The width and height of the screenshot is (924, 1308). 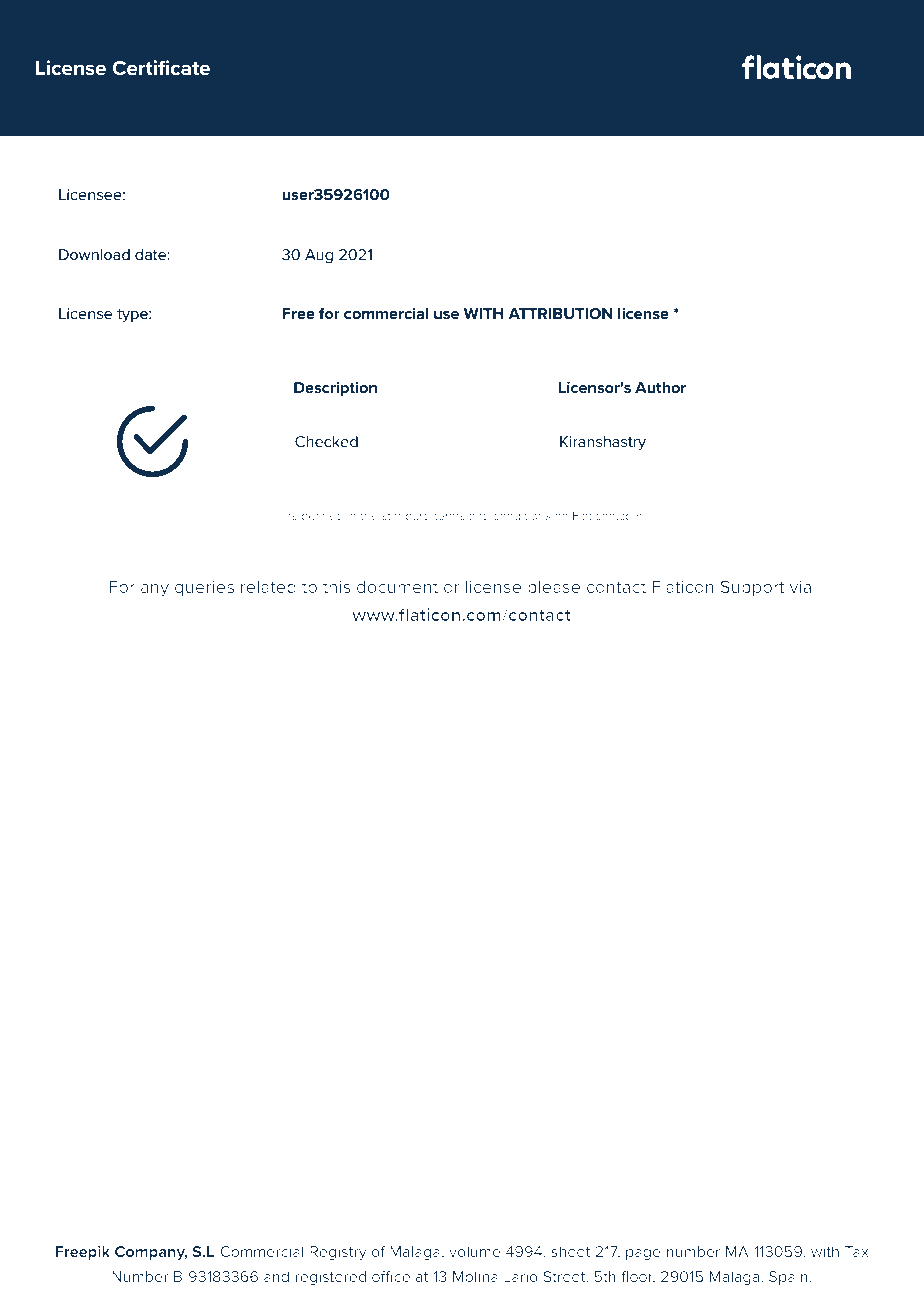 I want to click on Download, so click(x=94, y=254).
